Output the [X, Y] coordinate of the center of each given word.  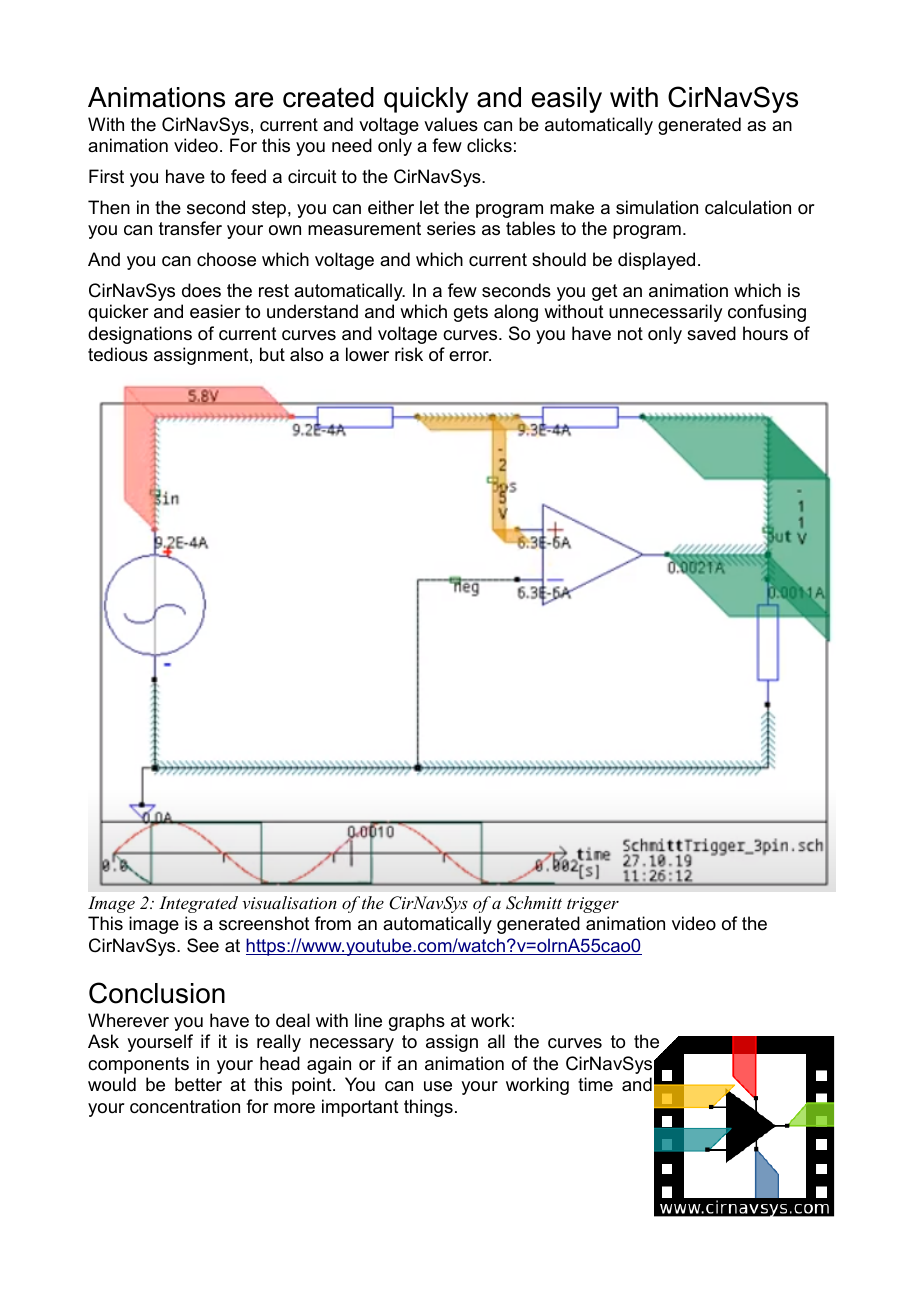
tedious [118, 354]
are [254, 100]
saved [711, 333]
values [451, 124]
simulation [657, 207]
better [198, 1084]
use [438, 1086]
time [595, 1084]
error [470, 356]
